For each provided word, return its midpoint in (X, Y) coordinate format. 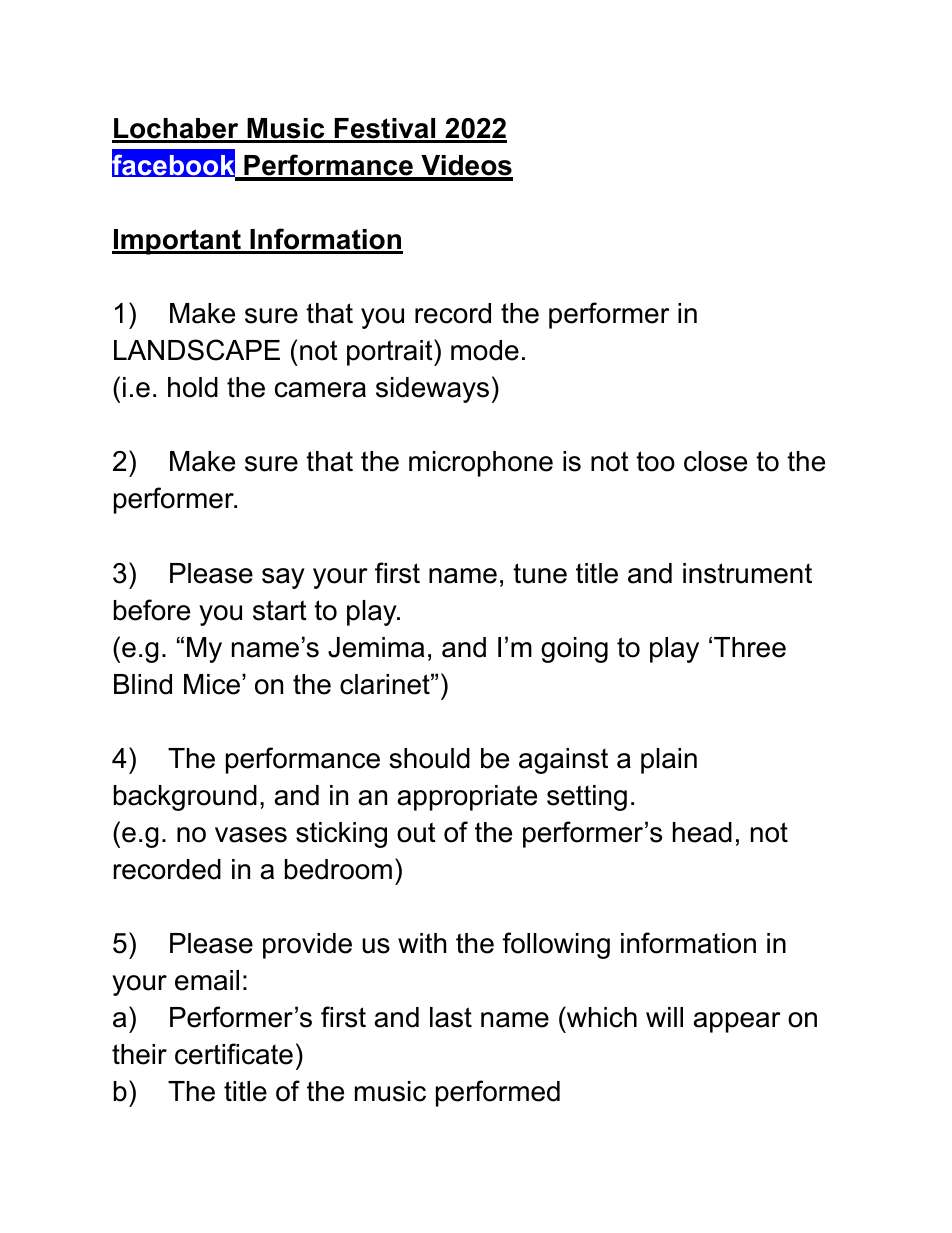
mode (485, 350)
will (664, 1017)
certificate (234, 1054)
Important (177, 242)
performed (498, 1093)
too (655, 461)
